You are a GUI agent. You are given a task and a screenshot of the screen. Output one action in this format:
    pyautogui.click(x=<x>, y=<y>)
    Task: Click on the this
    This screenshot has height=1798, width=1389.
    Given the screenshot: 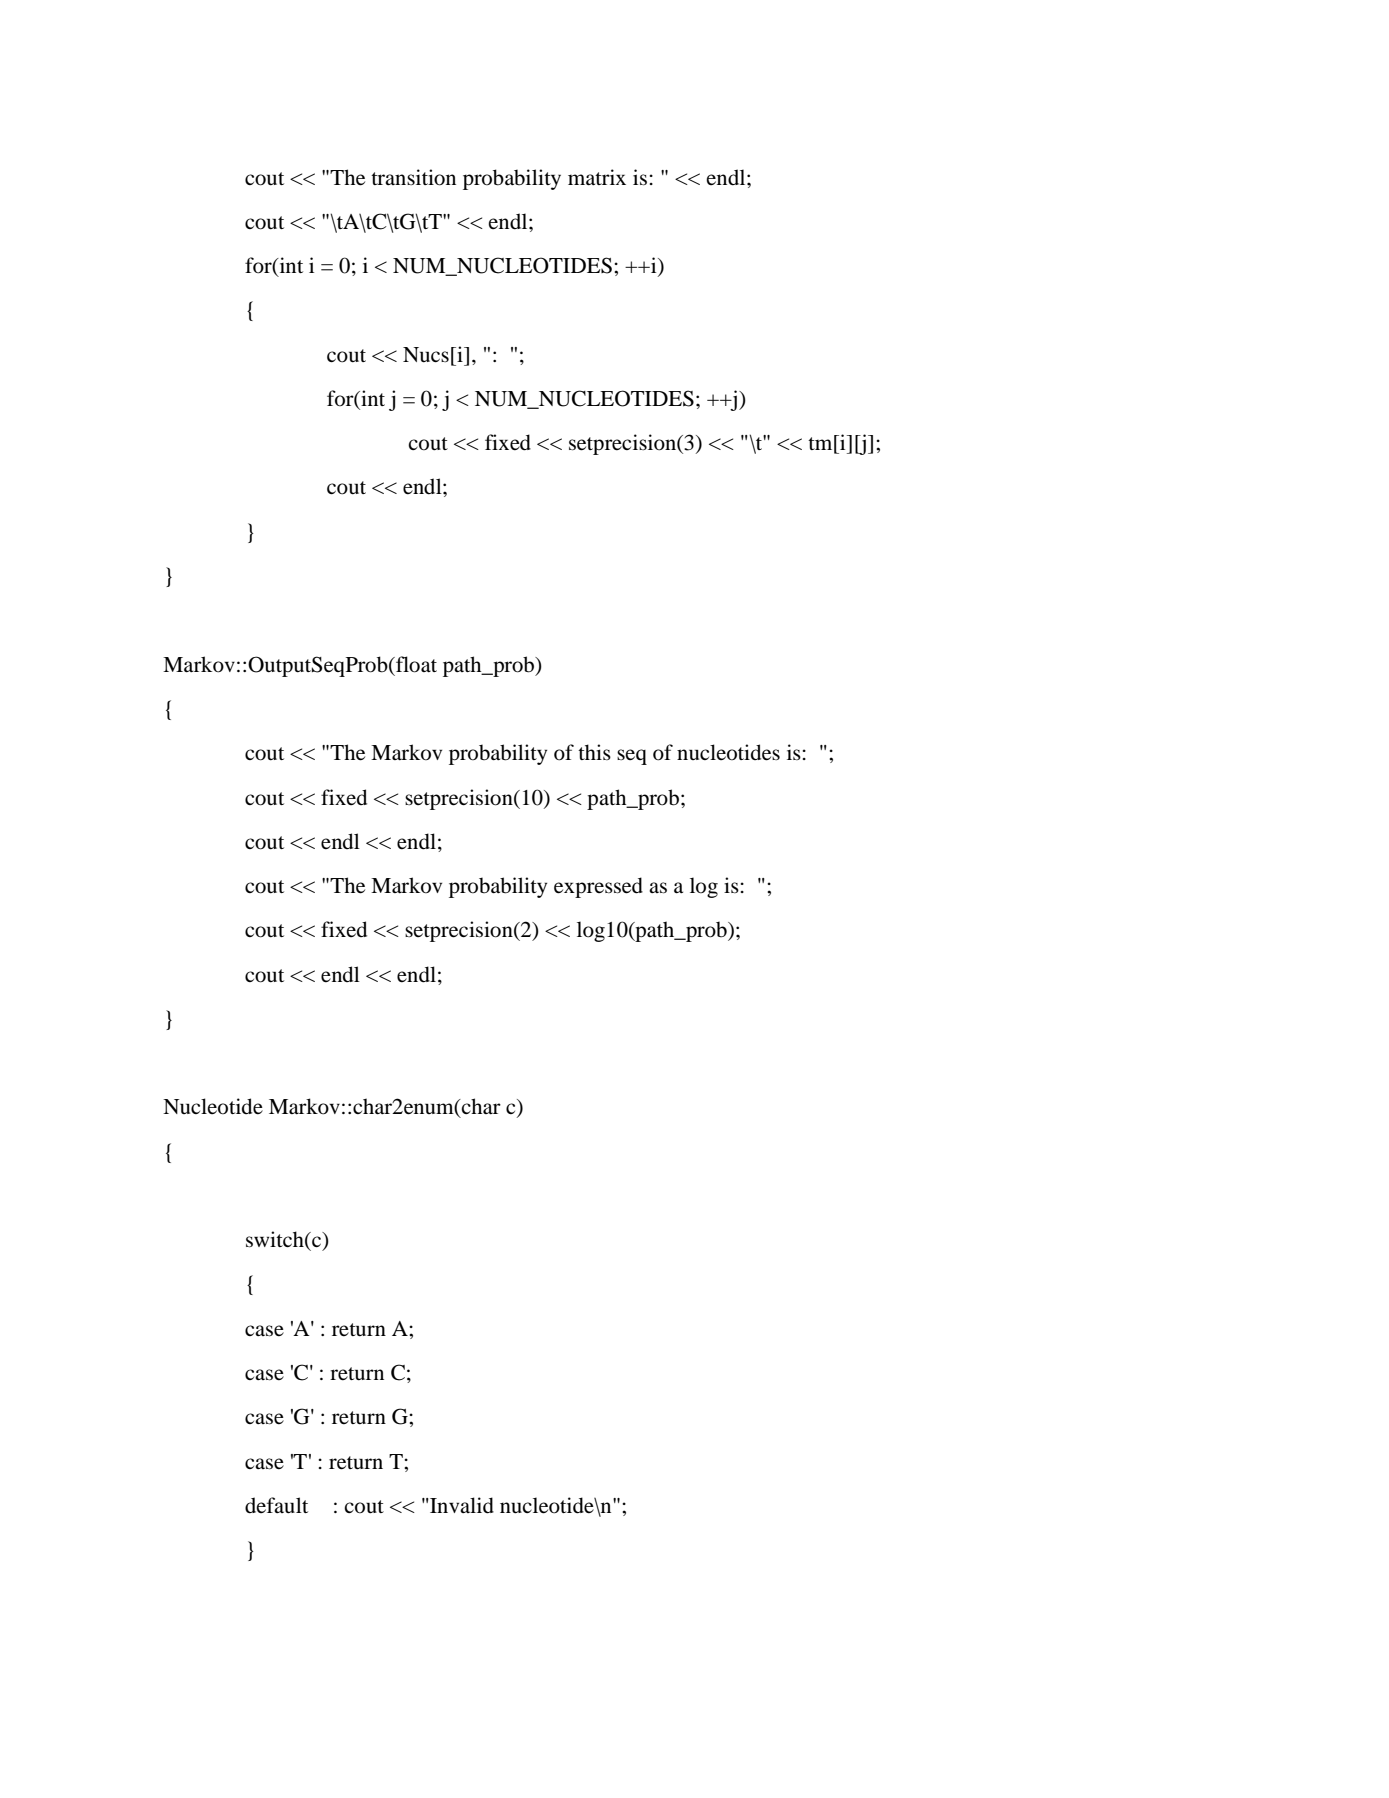 What is the action you would take?
    pyautogui.click(x=594, y=752)
